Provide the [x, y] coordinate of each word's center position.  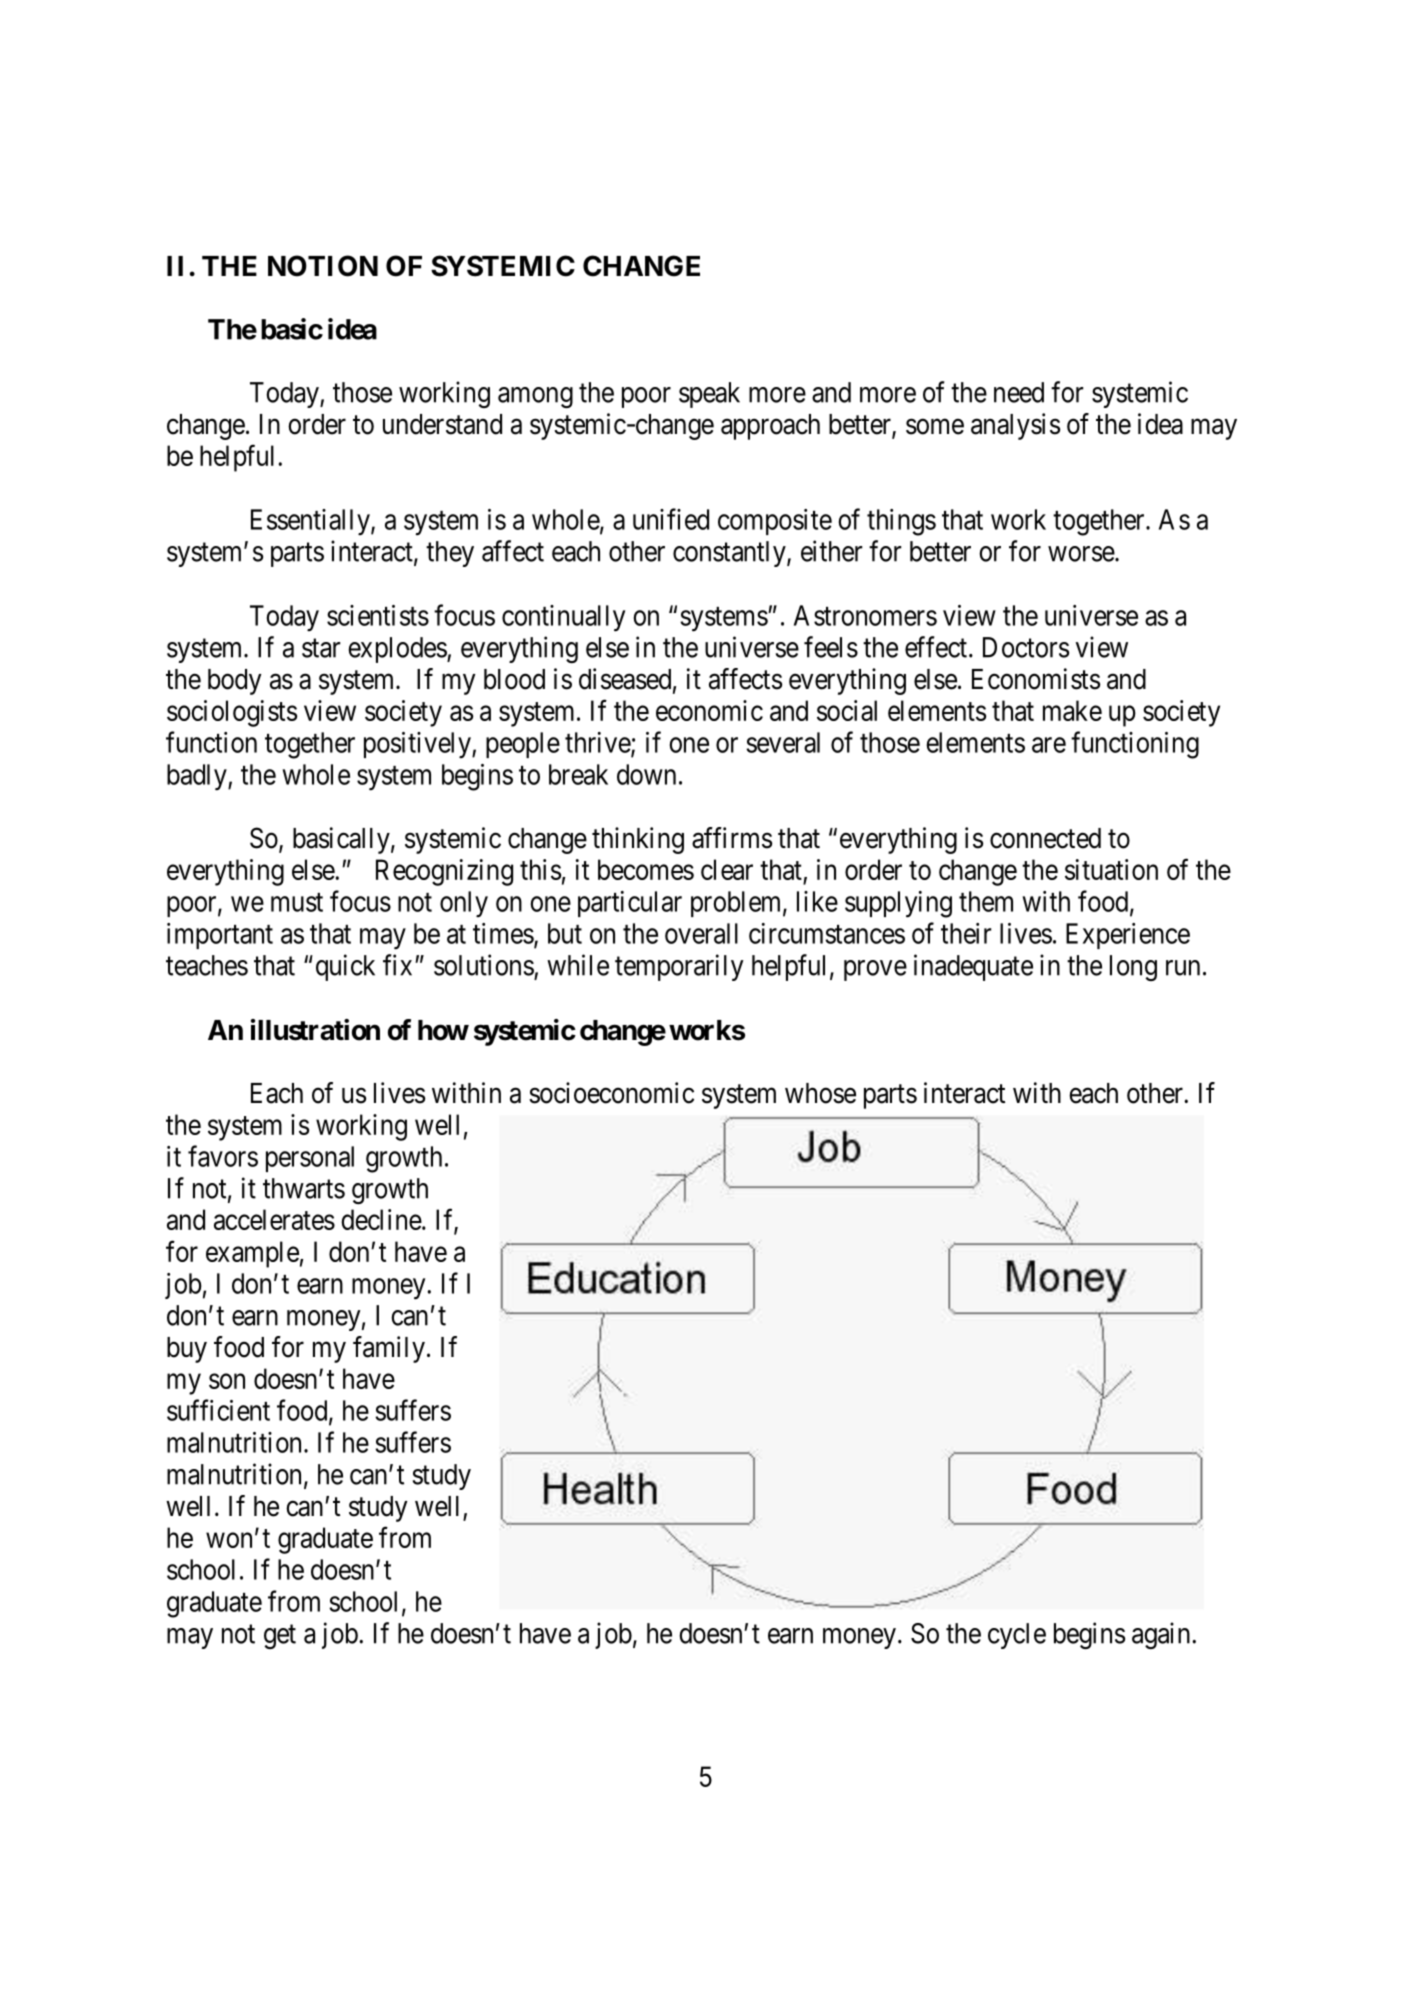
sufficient [218, 1410]
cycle [1017, 1636]
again [1162, 1635]
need [1019, 392]
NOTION [323, 266]
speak [709, 395]
